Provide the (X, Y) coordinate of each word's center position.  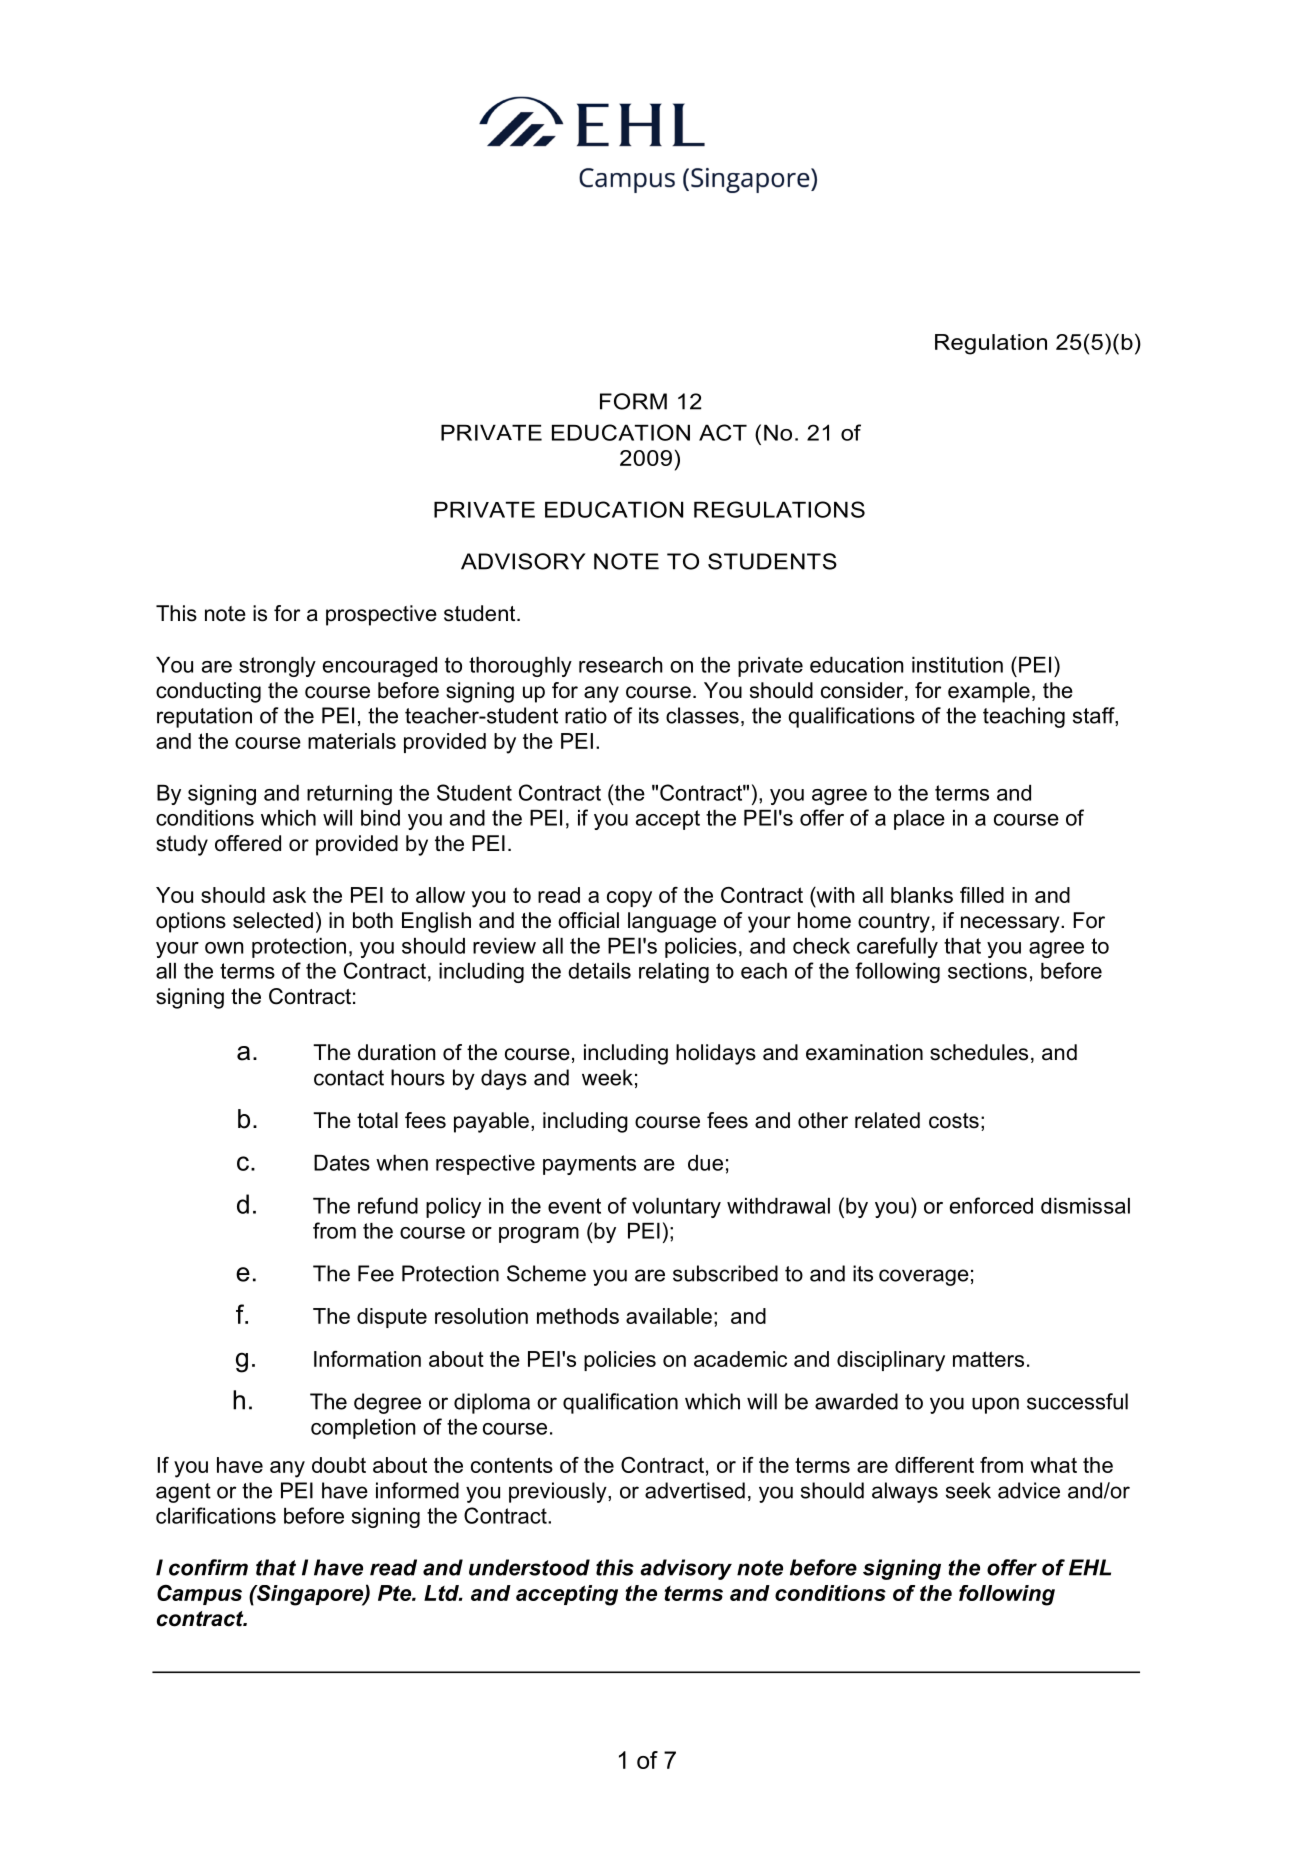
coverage (924, 1277)
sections (987, 971)
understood (529, 1567)
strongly (277, 667)
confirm (208, 1567)
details (599, 971)
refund (388, 1205)
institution (957, 665)
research (621, 665)
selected (273, 920)
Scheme (546, 1273)
